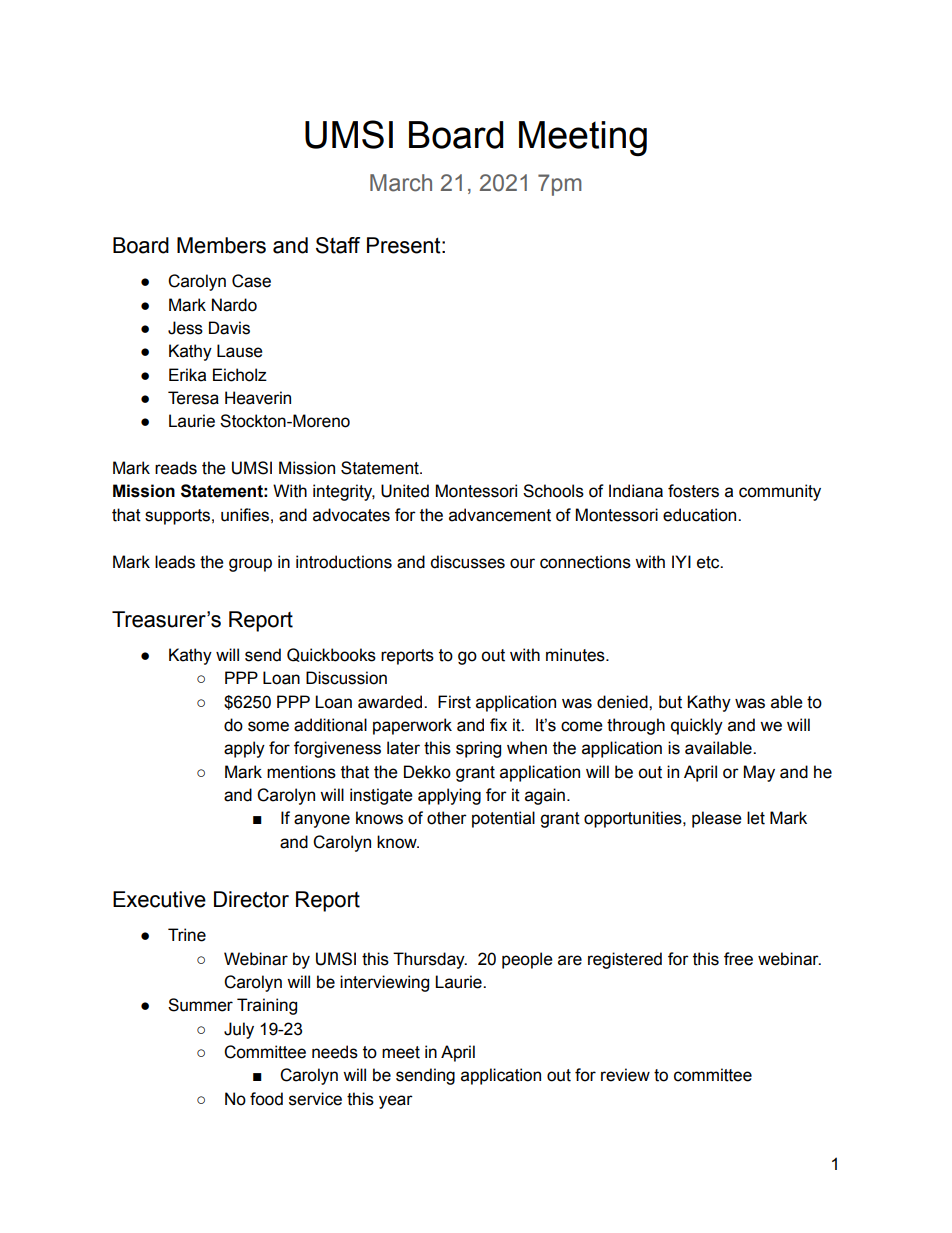 This screenshot has width=952, height=1233. What do you see at coordinates (693, 491) in the screenshot?
I see `fosters` at bounding box center [693, 491].
